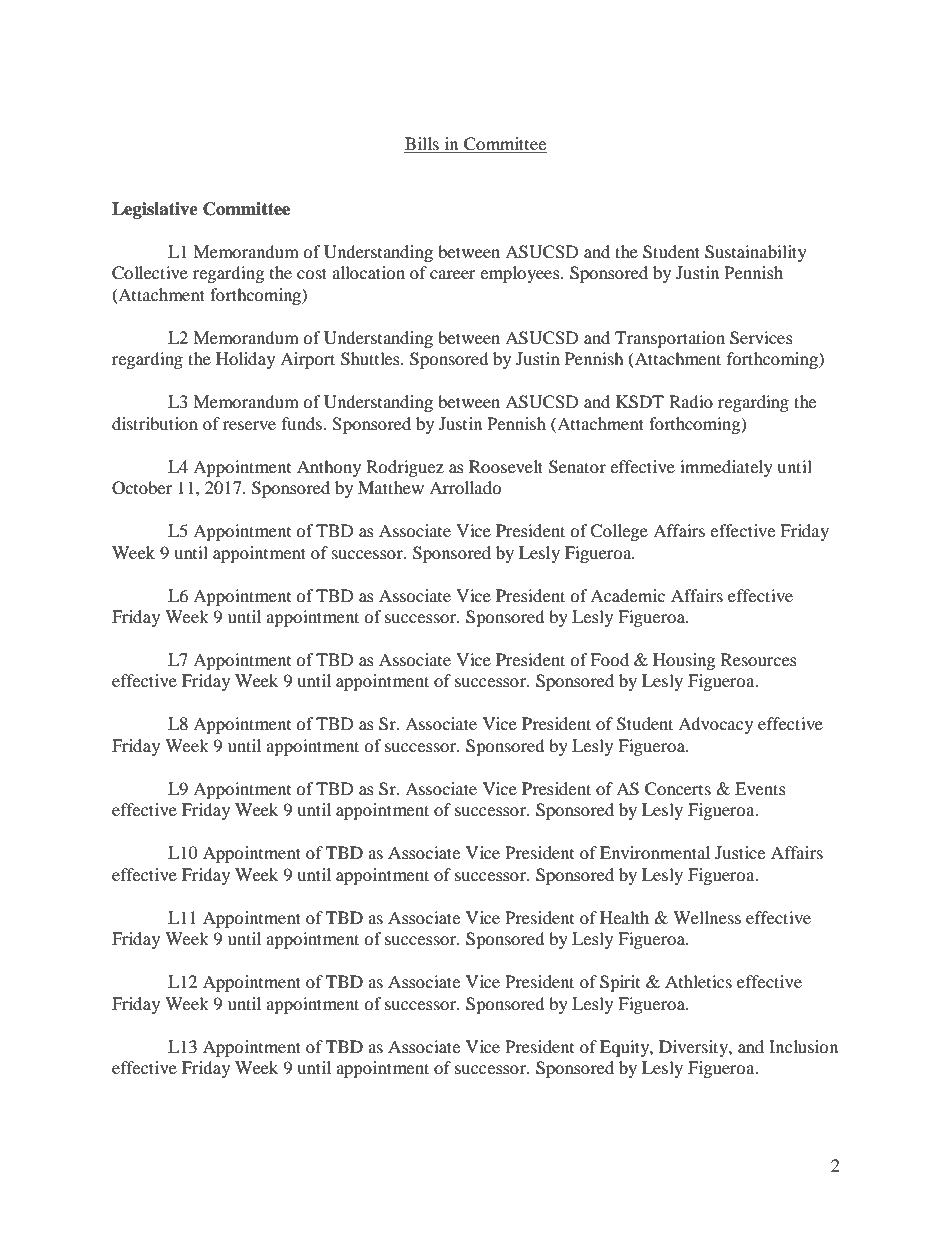  What do you see at coordinates (624, 917) in the image?
I see `Health` at bounding box center [624, 917].
